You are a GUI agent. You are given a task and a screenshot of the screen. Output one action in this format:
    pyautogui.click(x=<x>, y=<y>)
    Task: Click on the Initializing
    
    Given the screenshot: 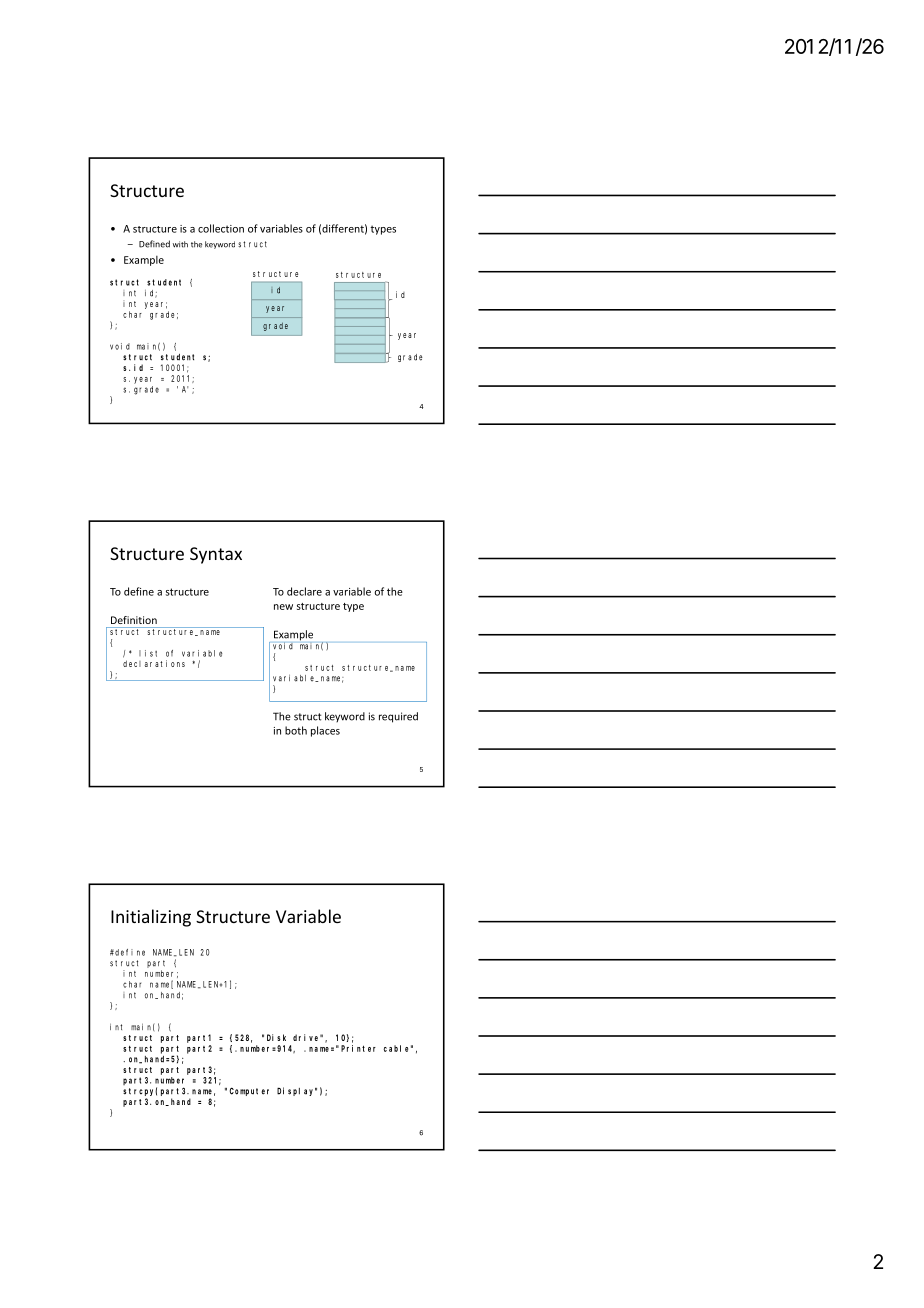 What is the action you would take?
    pyautogui.click(x=151, y=918)
